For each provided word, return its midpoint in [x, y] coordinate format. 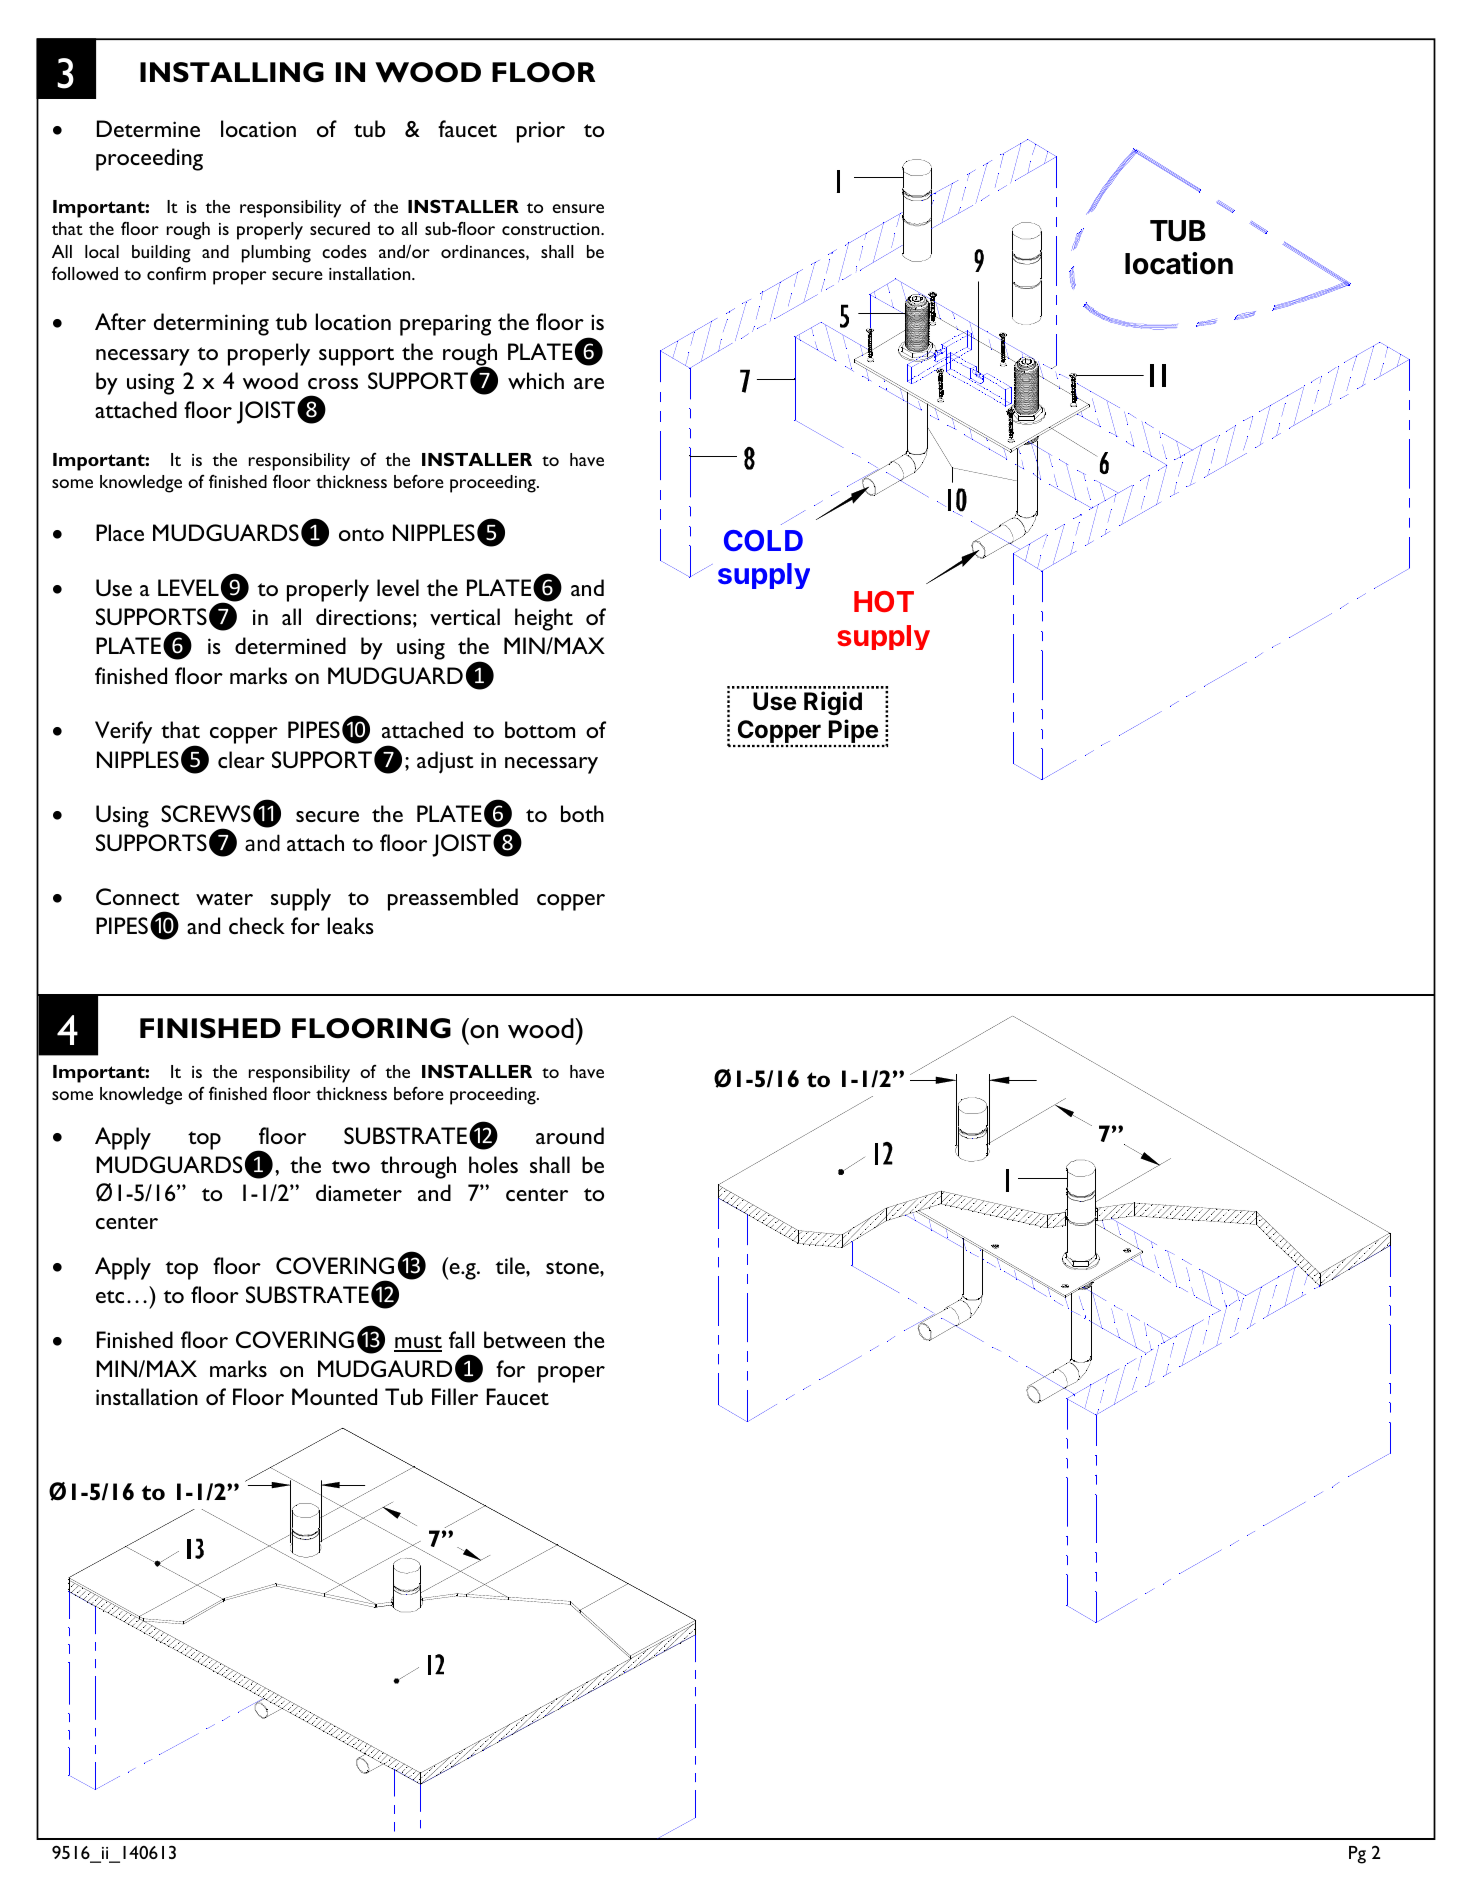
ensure [578, 208]
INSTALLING [232, 72]
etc [110, 1296]
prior [541, 132]
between [524, 1339]
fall [462, 1339]
